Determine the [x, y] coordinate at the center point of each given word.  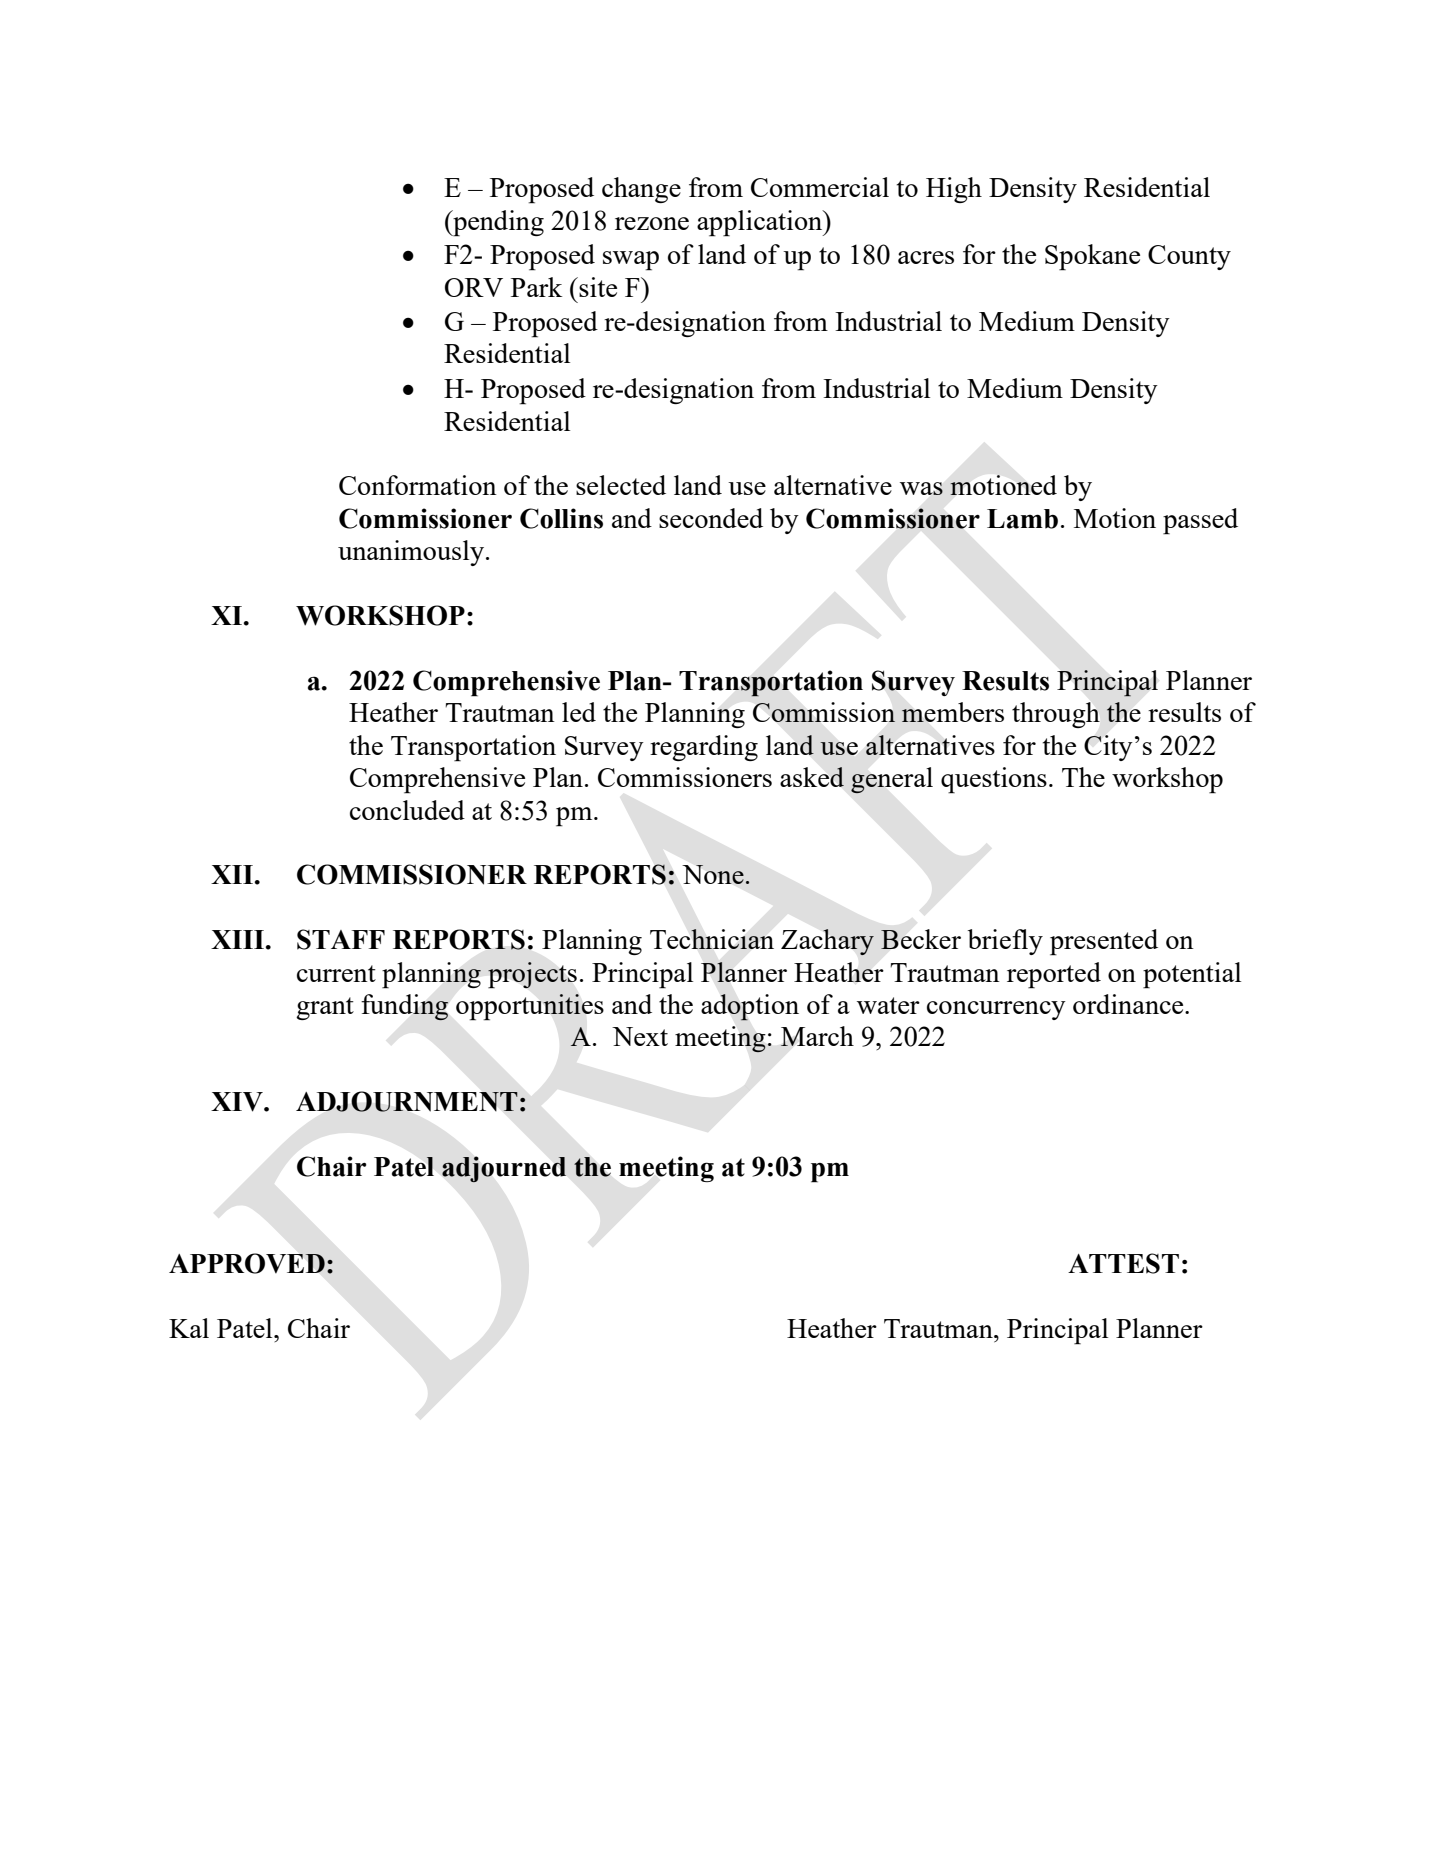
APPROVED [247, 1263]
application [761, 223]
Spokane [1092, 257]
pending [497, 223]
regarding [704, 748]
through [1056, 715]
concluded [407, 810]
